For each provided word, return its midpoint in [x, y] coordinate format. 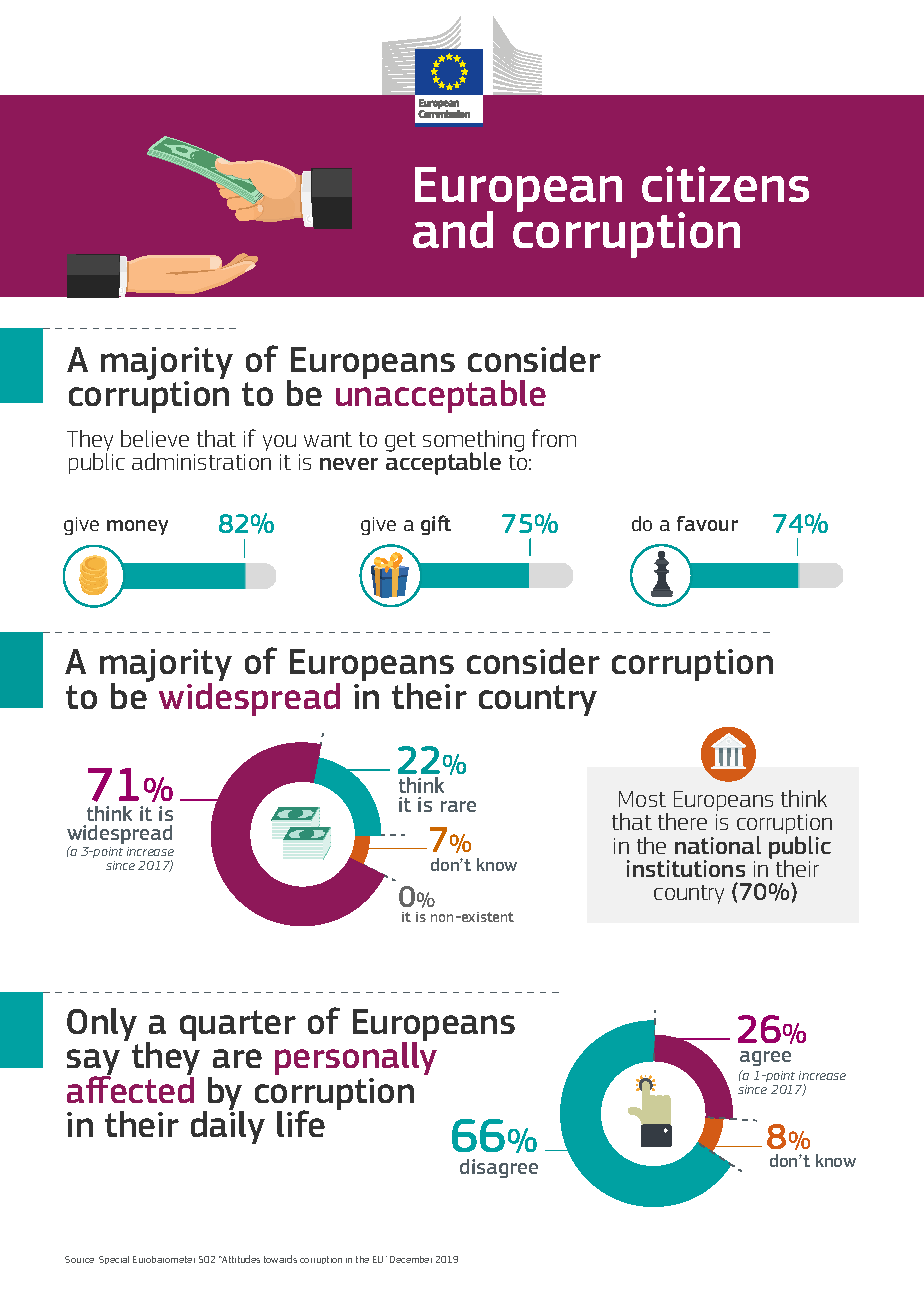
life [301, 1123]
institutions [686, 868]
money [137, 527]
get [400, 442]
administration [201, 461]
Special [114, 1260]
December [411, 1259]
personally [356, 1057]
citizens [725, 184]
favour [707, 523]
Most [642, 799]
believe [155, 438]
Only [102, 1024]
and [453, 229]
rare [458, 806]
